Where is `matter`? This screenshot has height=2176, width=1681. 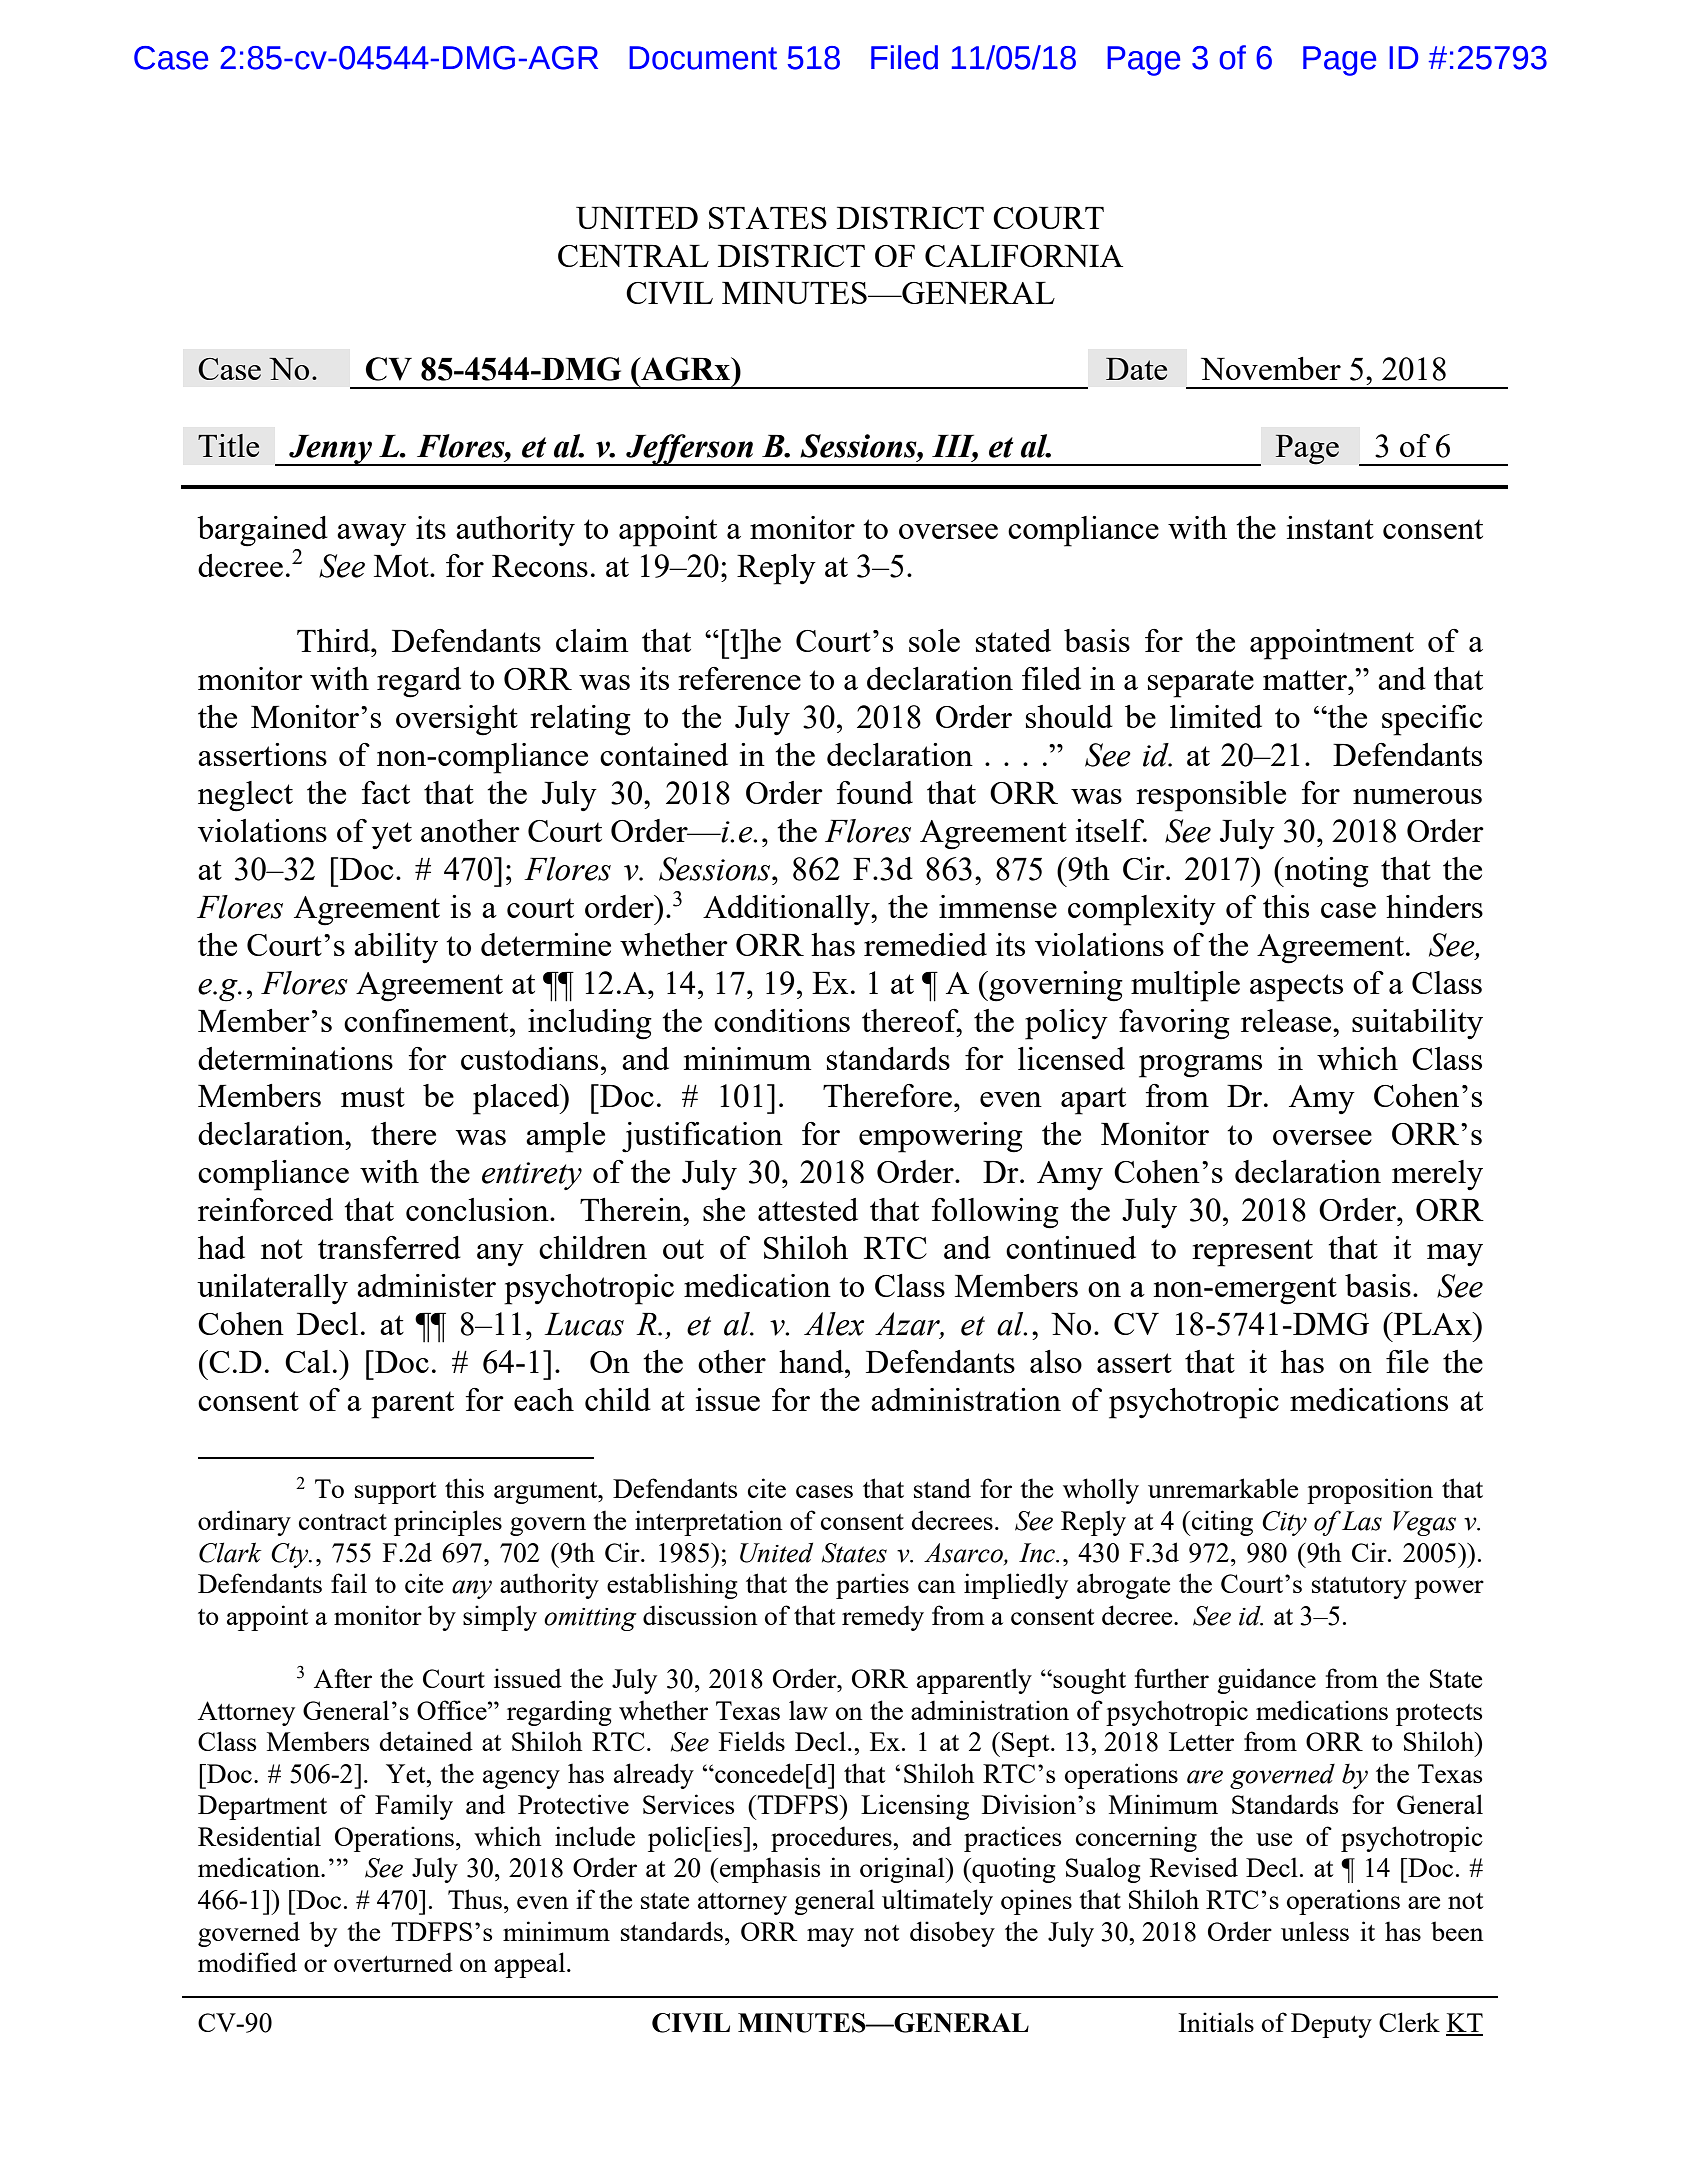 matter is located at coordinates (1306, 680).
